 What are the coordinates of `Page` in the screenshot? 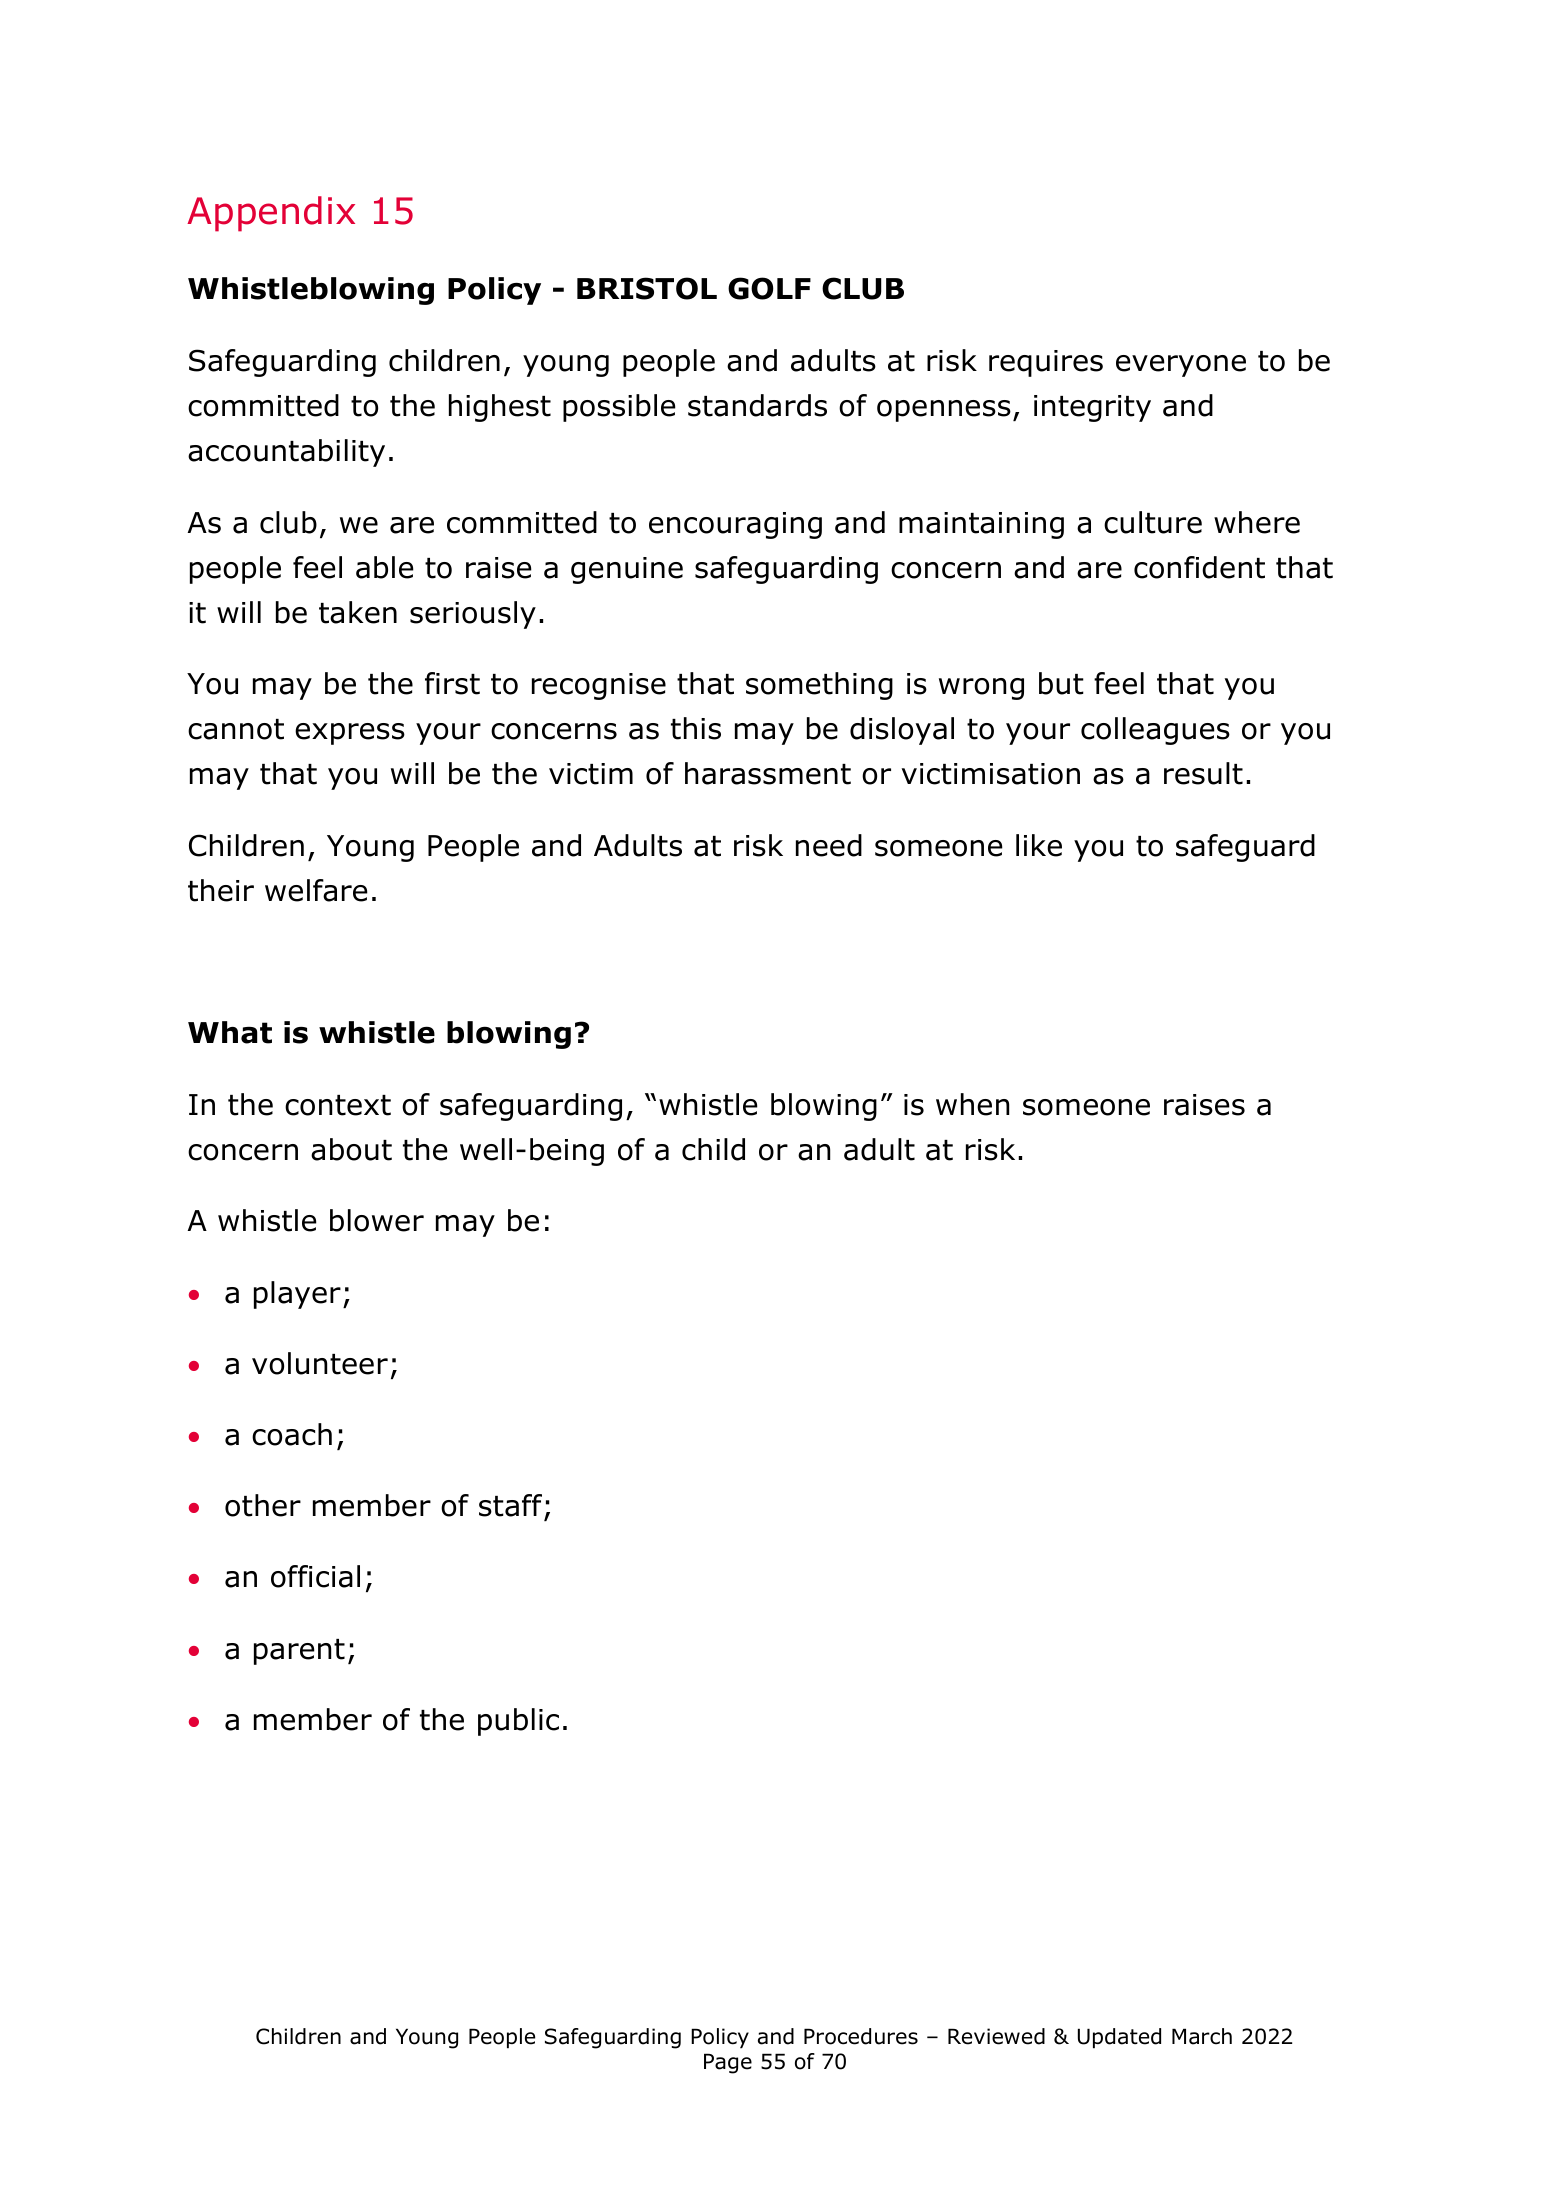 It's located at (728, 2063).
